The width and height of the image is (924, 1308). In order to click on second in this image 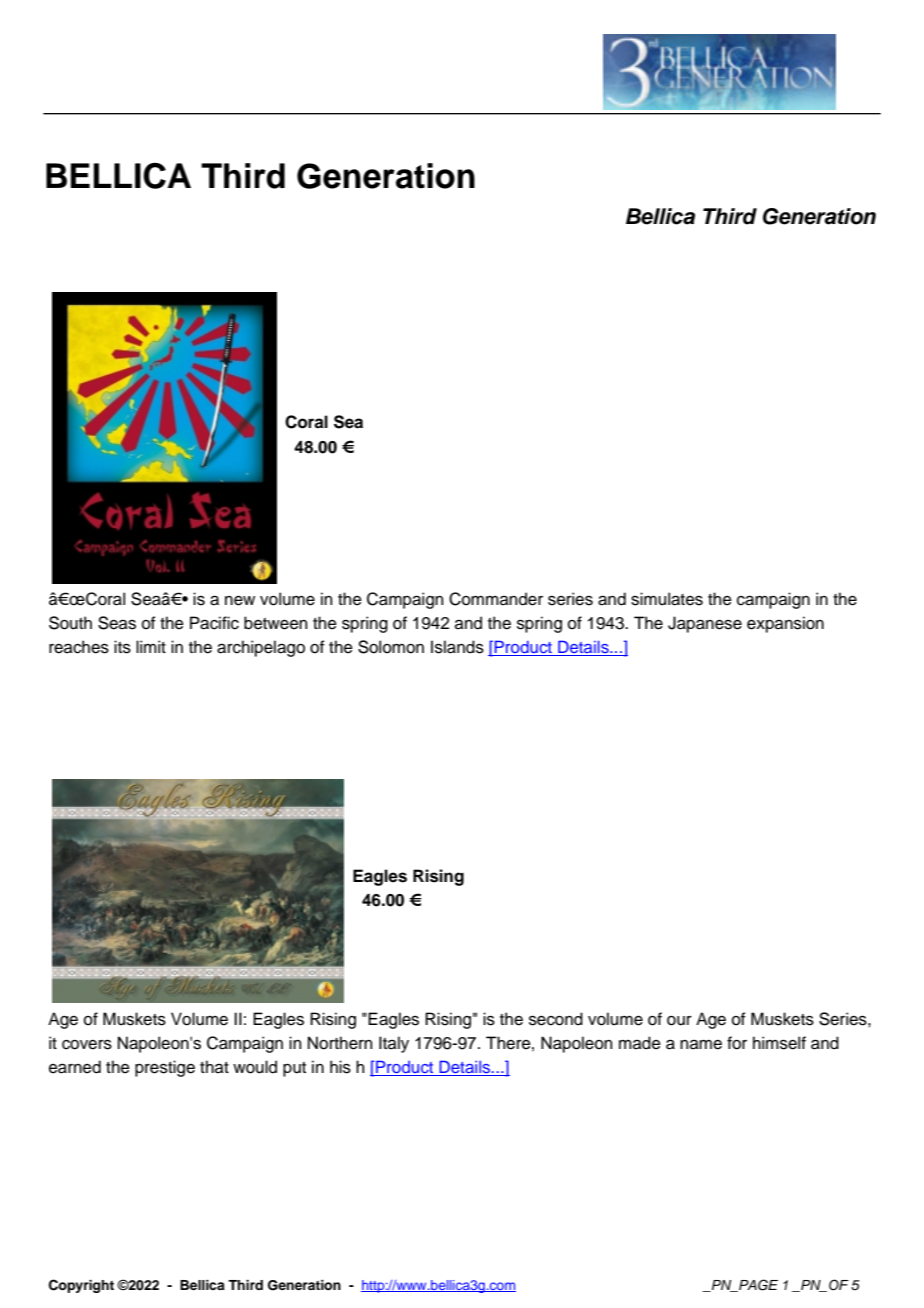, I will do `click(556, 1019)`.
